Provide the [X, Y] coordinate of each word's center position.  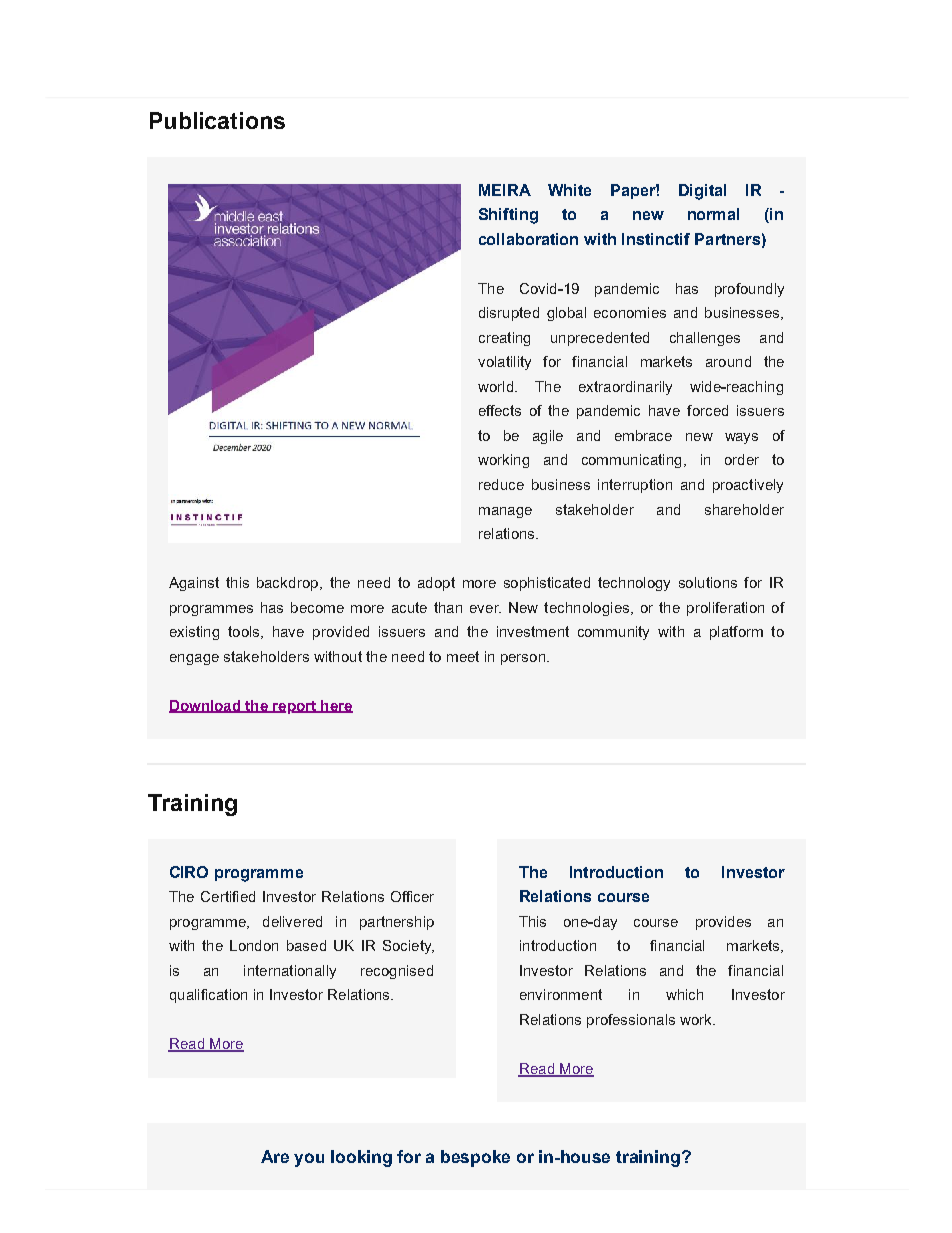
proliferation [725, 609]
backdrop [287, 584]
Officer [412, 896]
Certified [228, 896]
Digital [702, 192]
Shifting [508, 216]
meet [463, 656]
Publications [217, 120]
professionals [631, 1021]
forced [707, 410]
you [309, 1160]
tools [245, 632]
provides [723, 923]
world [497, 386]
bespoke [475, 1158]
